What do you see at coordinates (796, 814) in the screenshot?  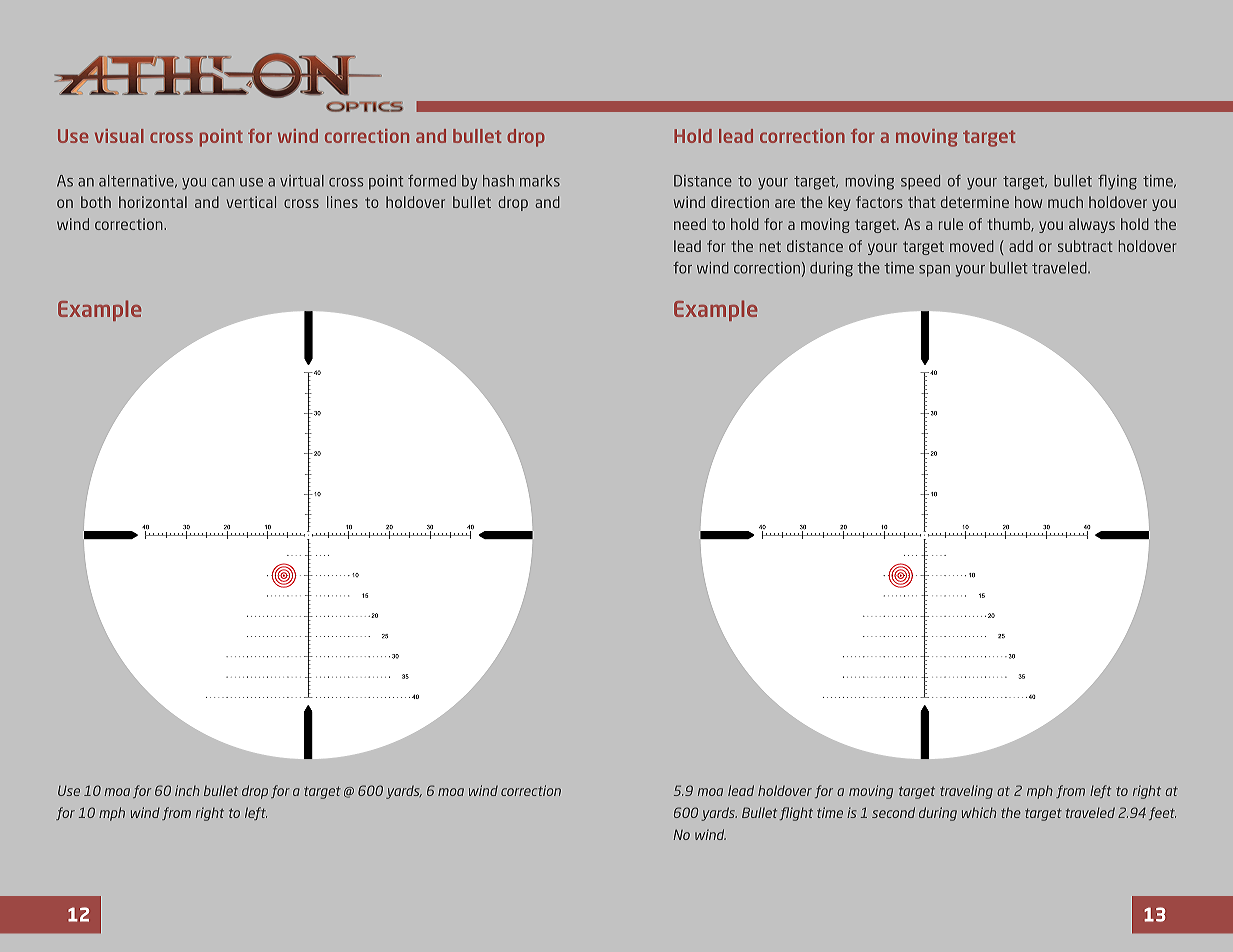 I see `flight` at bounding box center [796, 814].
